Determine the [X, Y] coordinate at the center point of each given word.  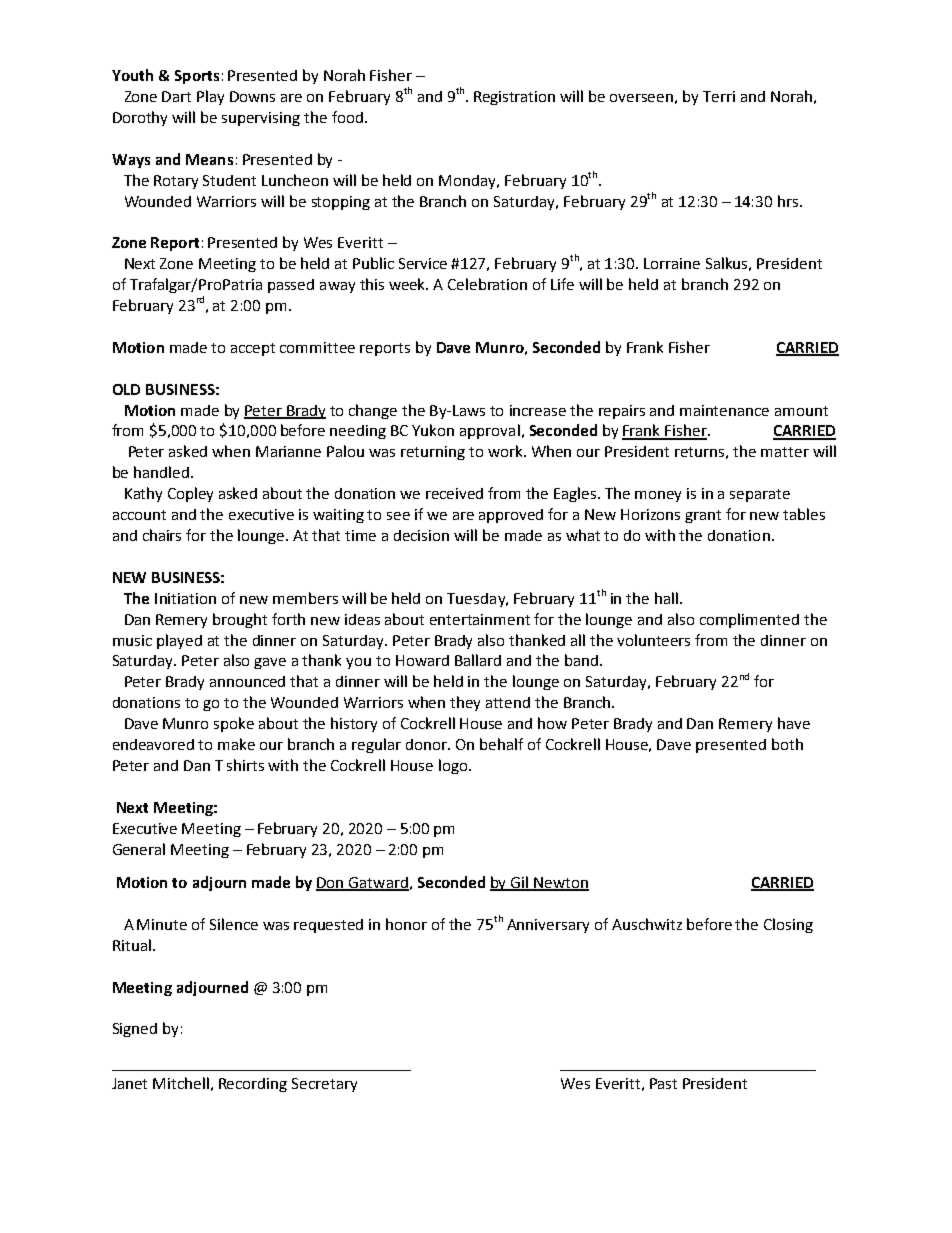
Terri [719, 96]
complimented [749, 620]
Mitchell [181, 1083]
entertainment [480, 619]
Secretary [324, 1085]
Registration [514, 98]
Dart [176, 96]
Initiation [185, 598]
